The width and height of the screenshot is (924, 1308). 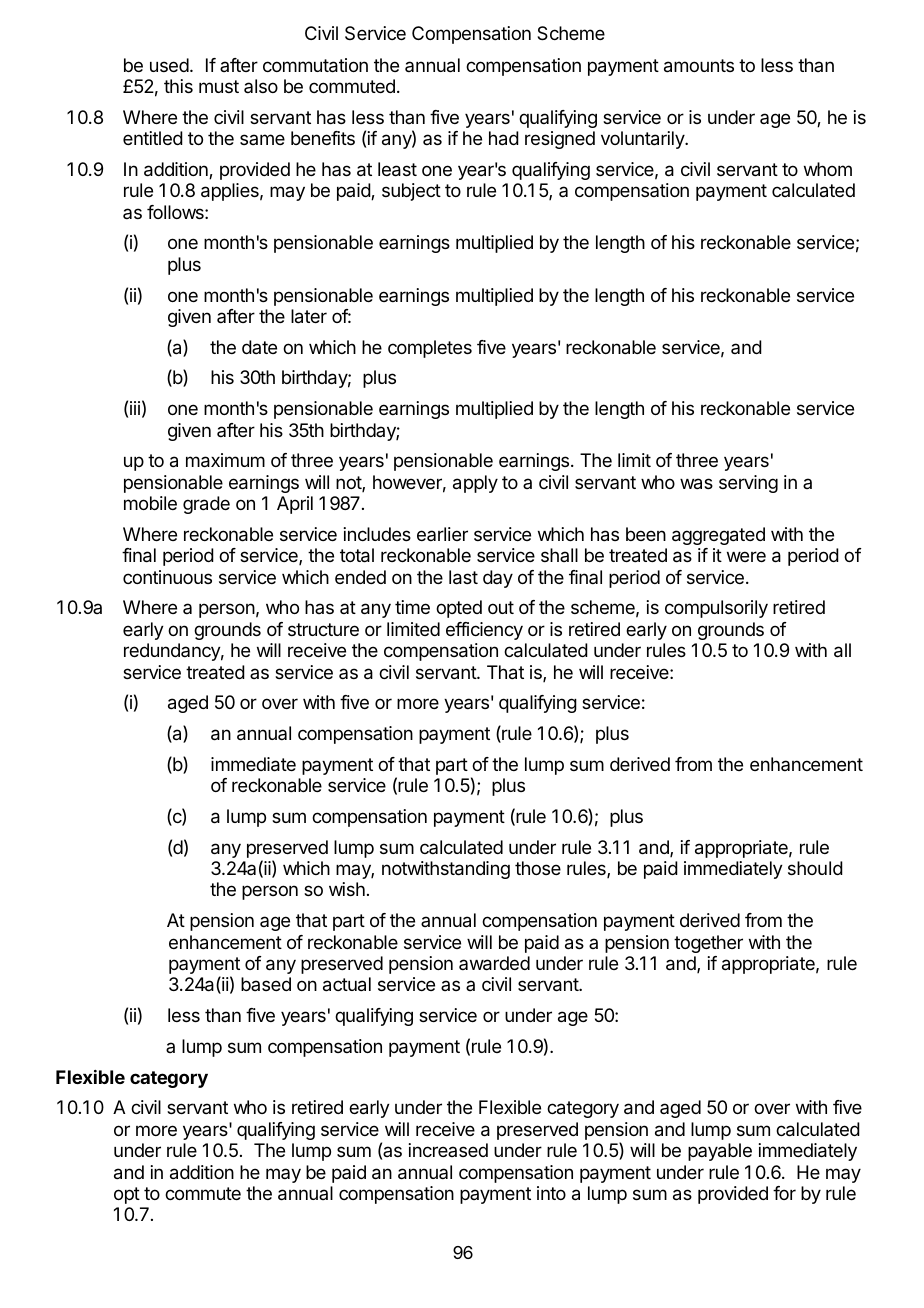 What do you see at coordinates (538, 868) in the screenshot?
I see `those` at bounding box center [538, 868].
